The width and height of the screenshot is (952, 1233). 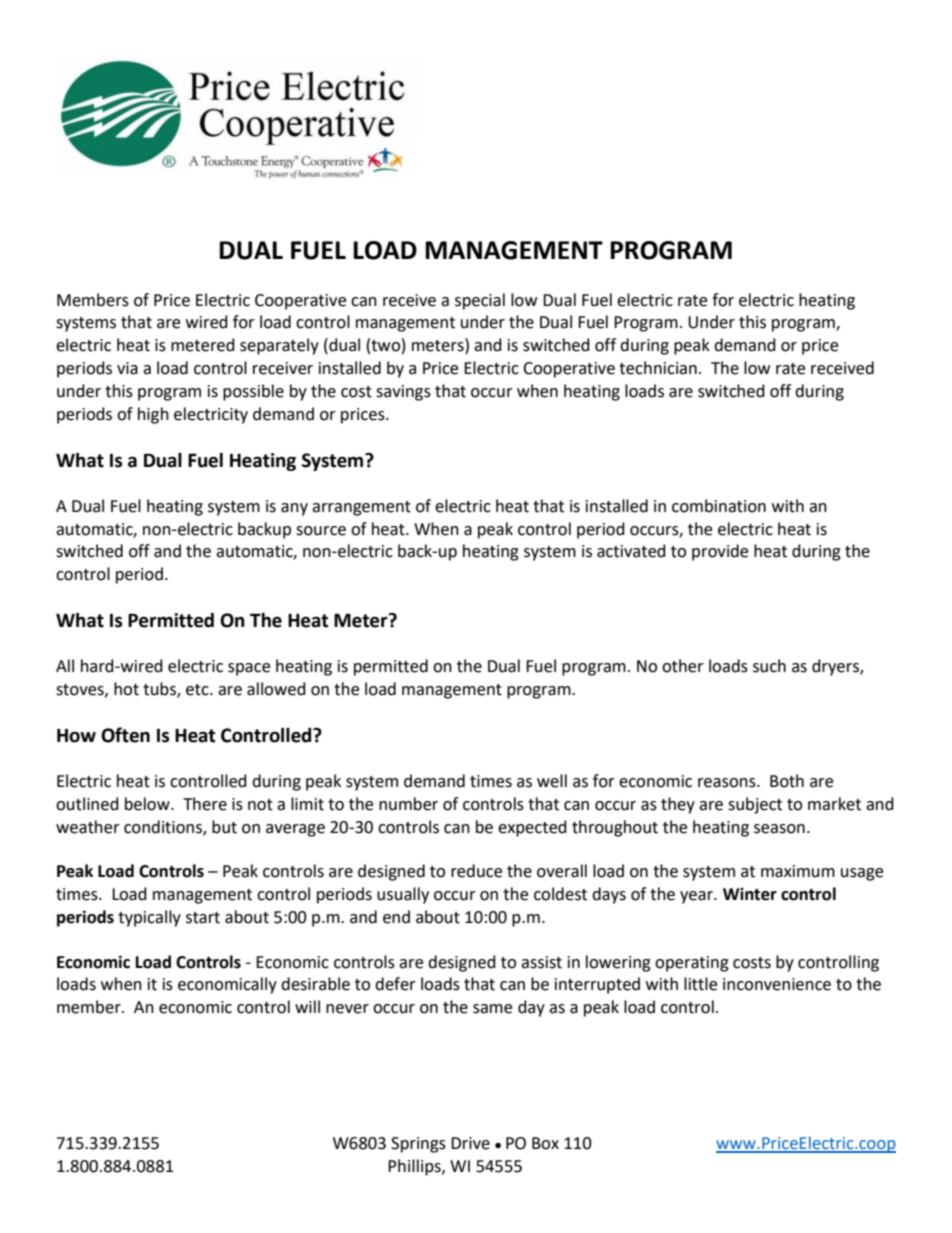 I want to click on reduce, so click(x=476, y=871).
